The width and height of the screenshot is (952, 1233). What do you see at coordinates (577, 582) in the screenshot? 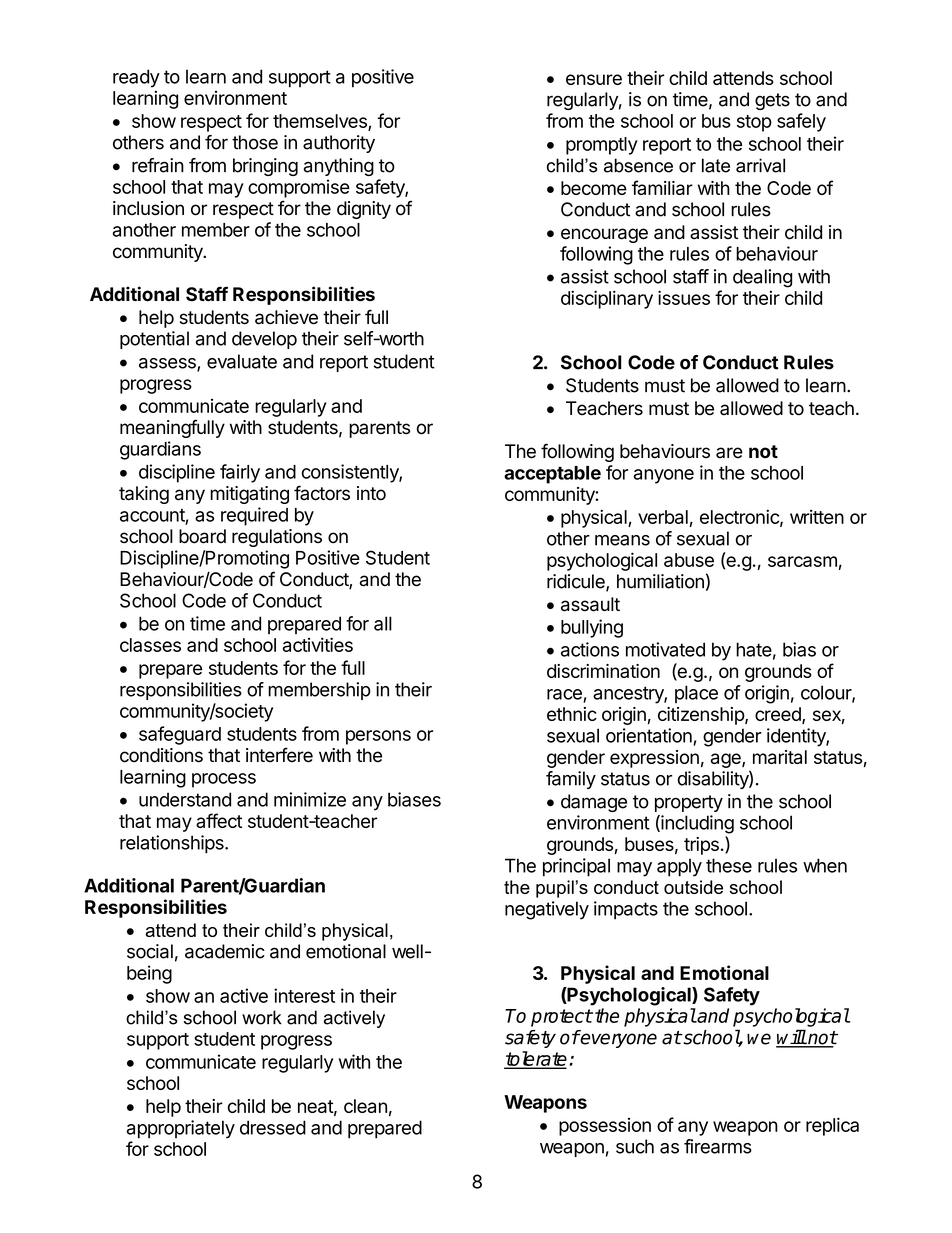
I see `ridicule` at bounding box center [577, 582].
